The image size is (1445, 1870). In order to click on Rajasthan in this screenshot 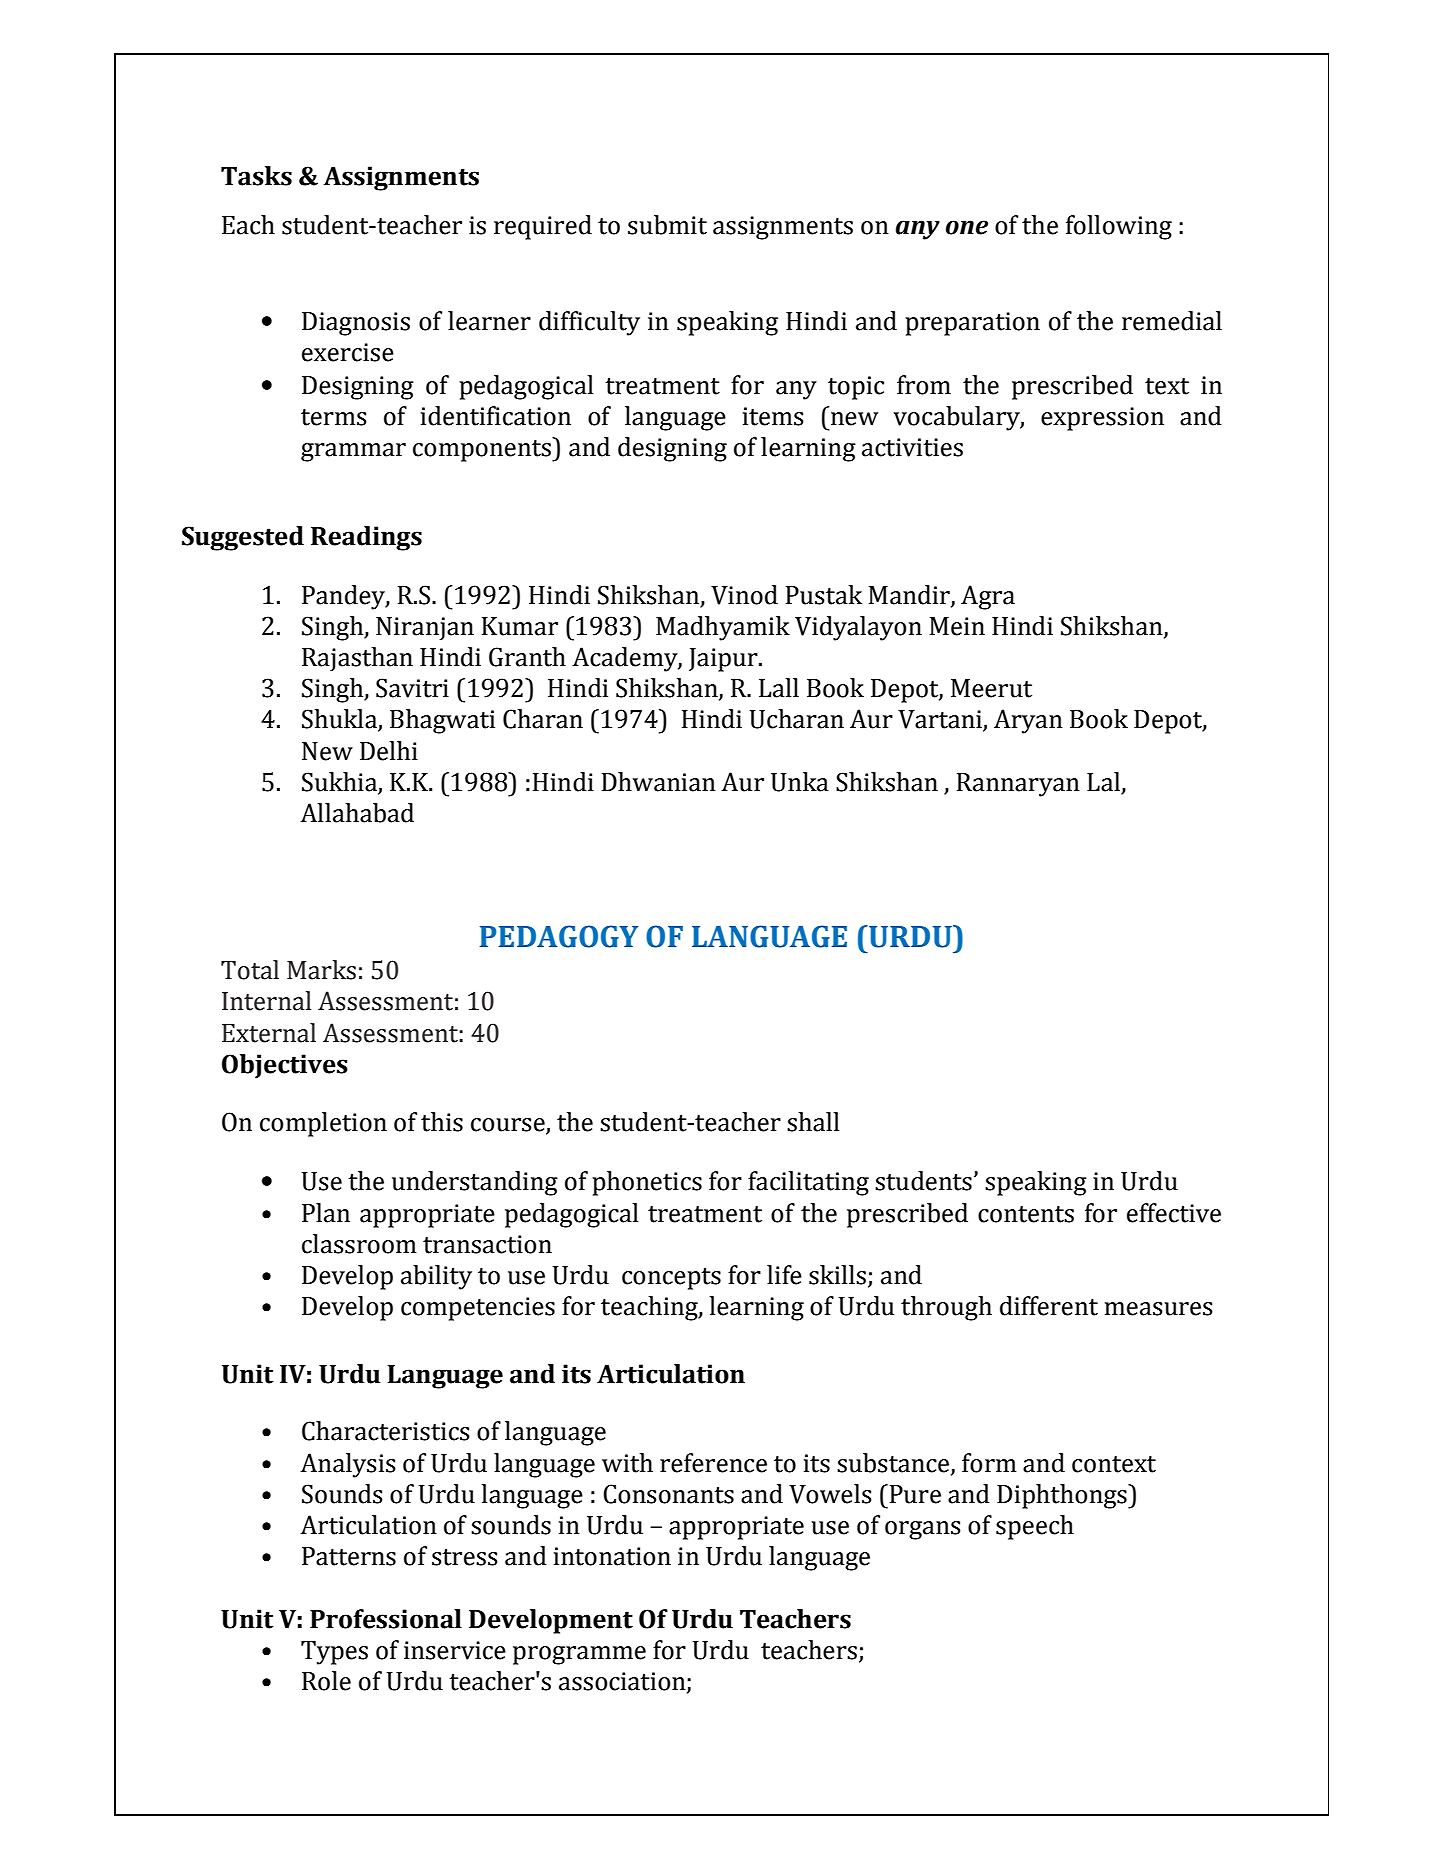, I will do `click(357, 659)`.
